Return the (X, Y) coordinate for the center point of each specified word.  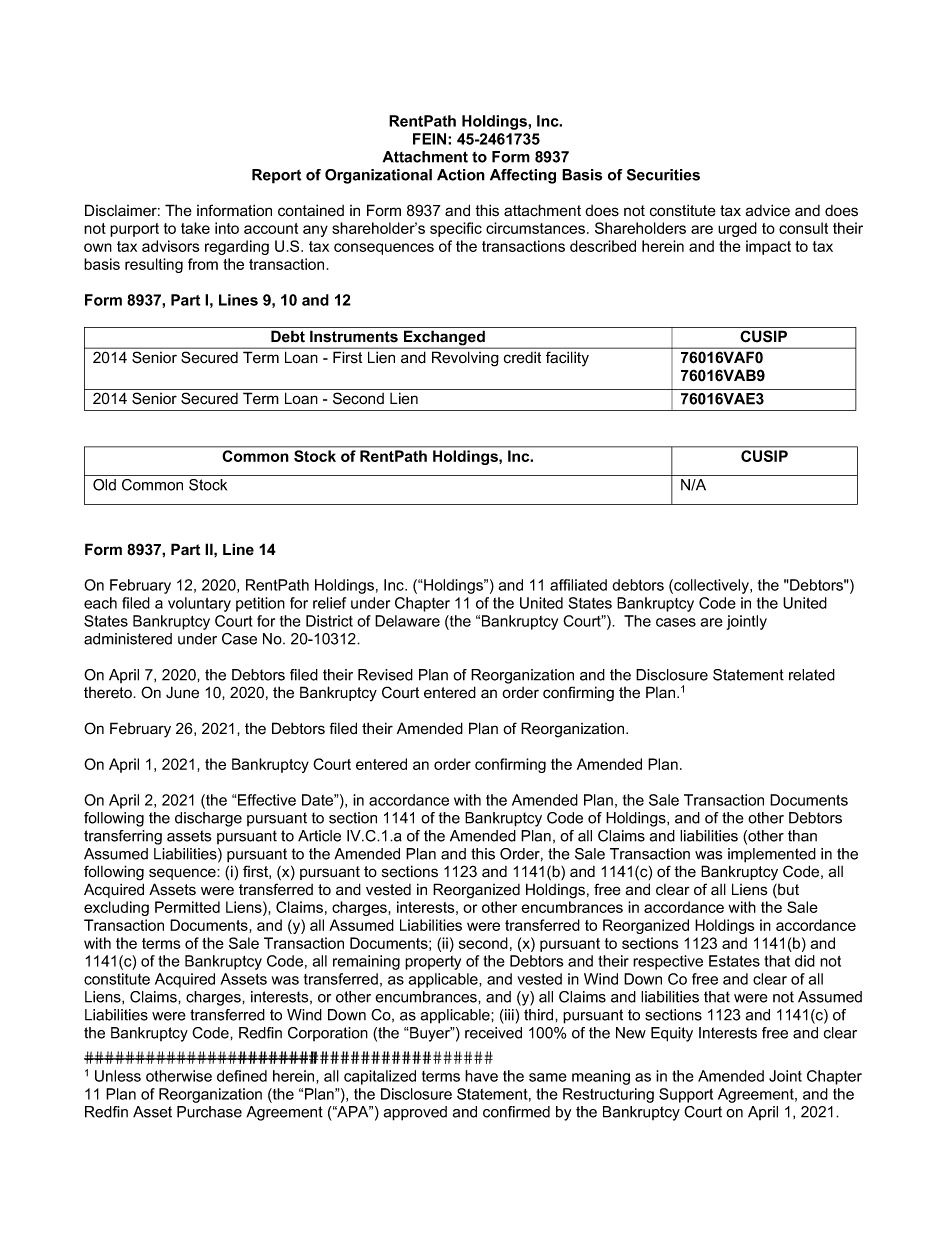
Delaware (407, 621)
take (195, 228)
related (812, 675)
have (481, 1076)
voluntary (199, 604)
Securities (663, 175)
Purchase (209, 1112)
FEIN (431, 139)
